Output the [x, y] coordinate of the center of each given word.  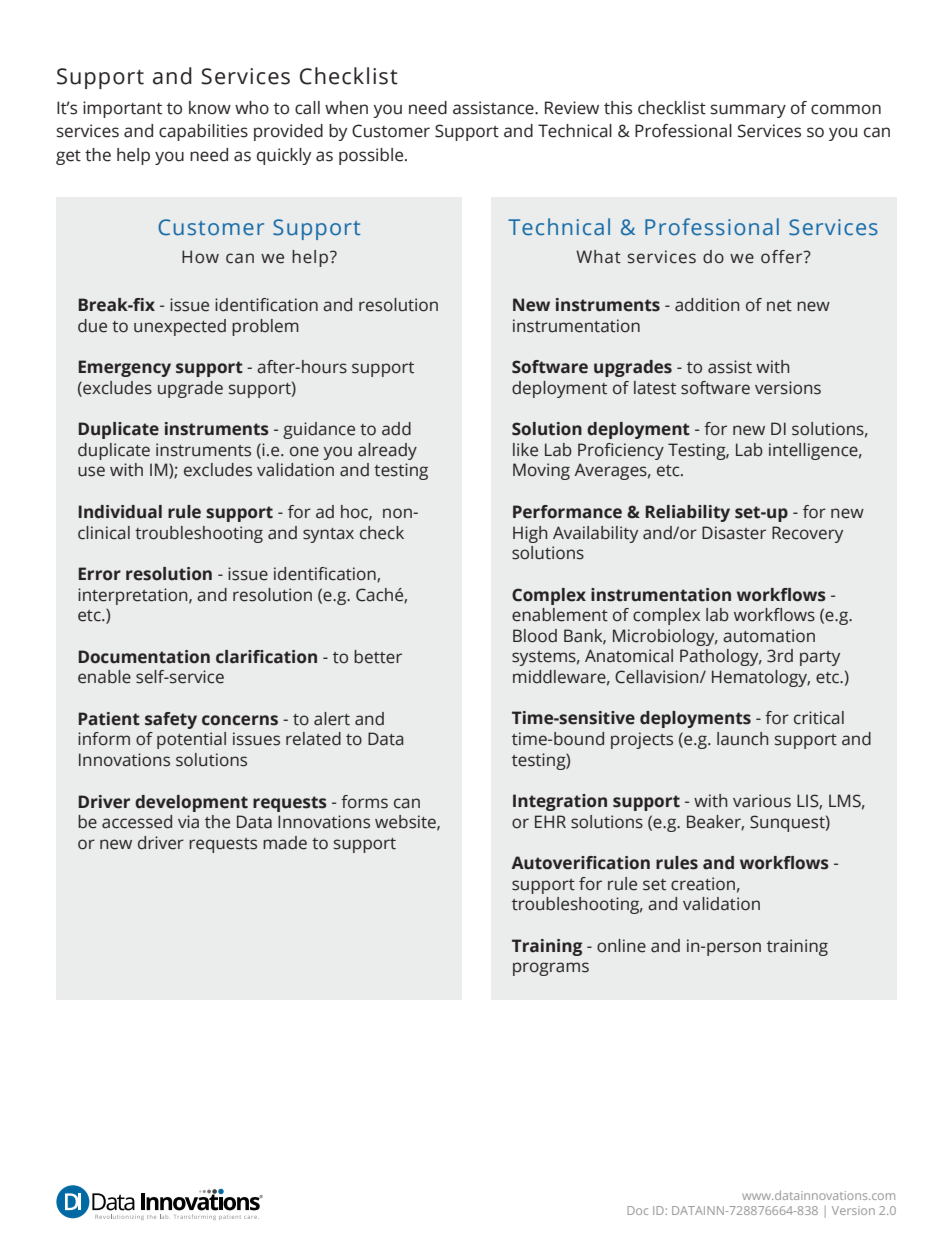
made [285, 843]
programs [551, 969]
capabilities [203, 132]
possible [372, 156]
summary [748, 111]
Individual [120, 512]
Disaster [734, 533]
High [530, 534]
